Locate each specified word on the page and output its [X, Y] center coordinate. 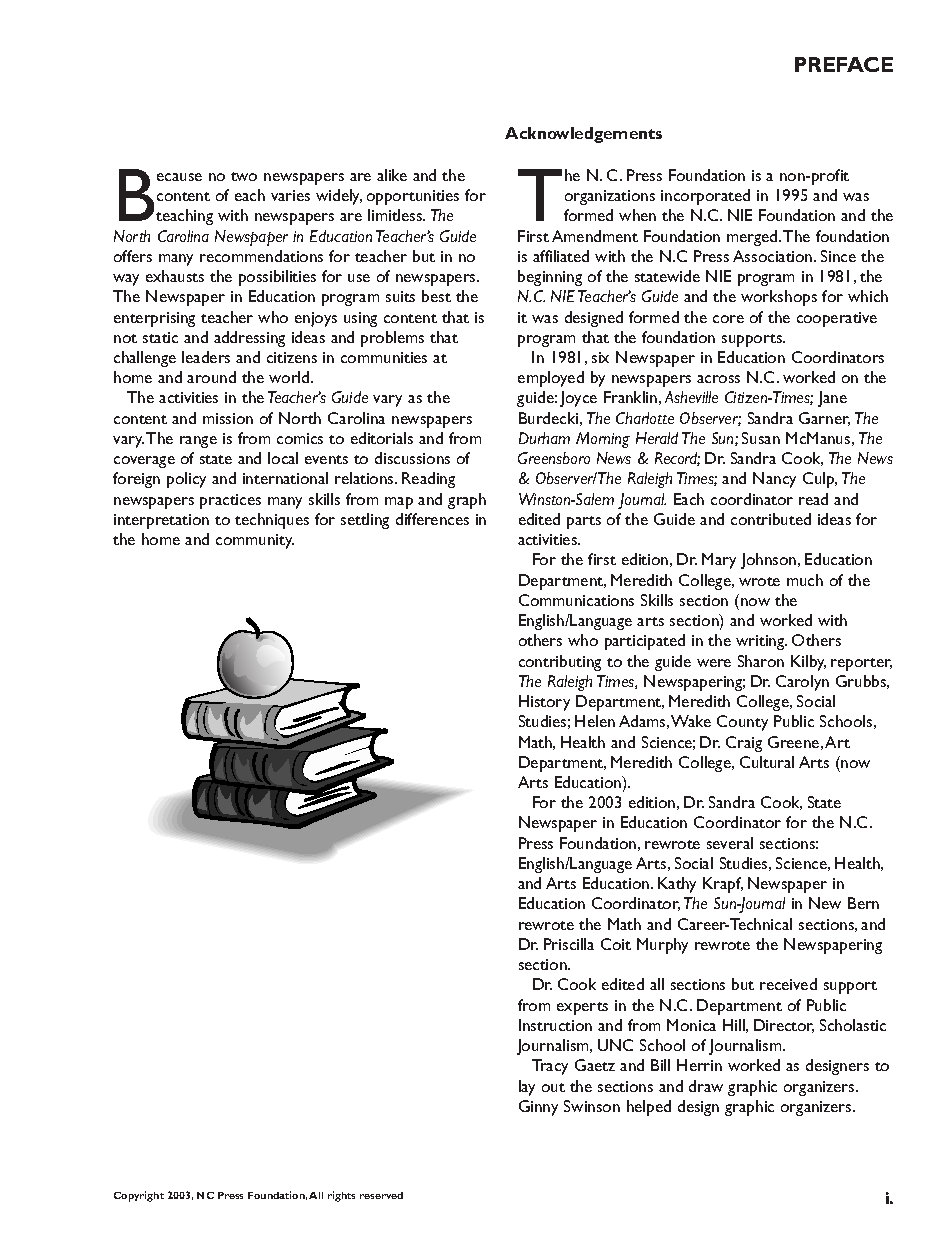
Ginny [538, 1108]
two [244, 176]
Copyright [139, 1196]
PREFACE [844, 64]
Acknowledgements [583, 135]
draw [706, 1086]
